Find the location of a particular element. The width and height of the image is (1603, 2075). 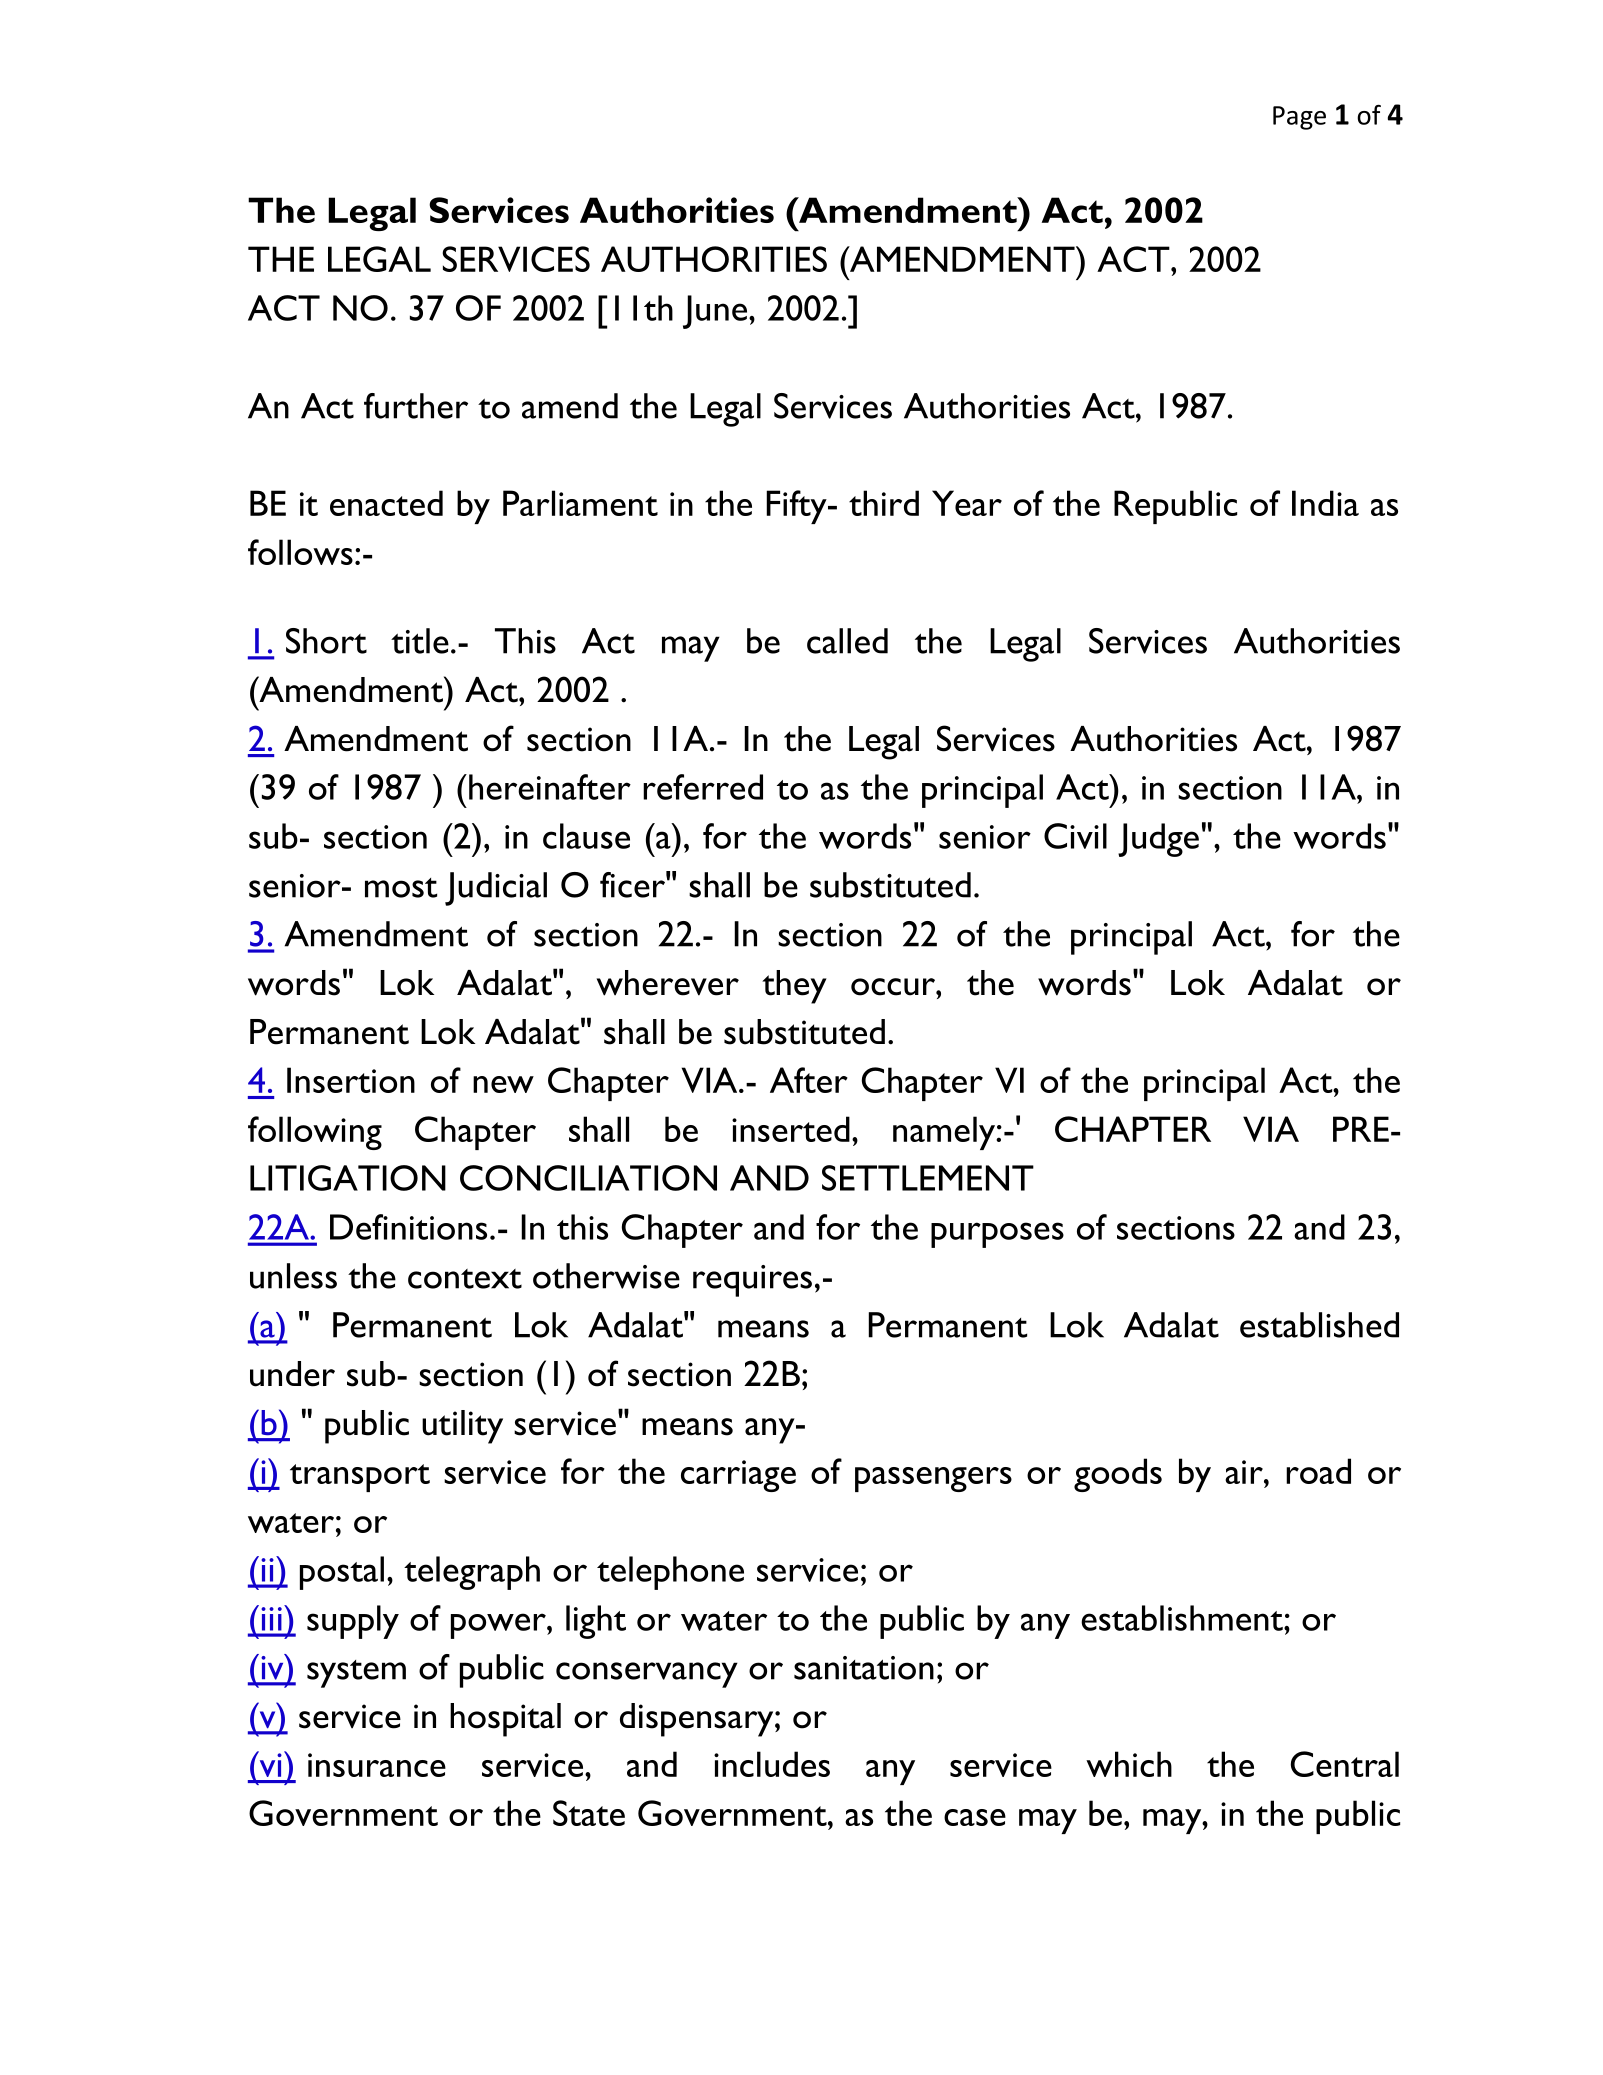

called is located at coordinates (847, 641).
